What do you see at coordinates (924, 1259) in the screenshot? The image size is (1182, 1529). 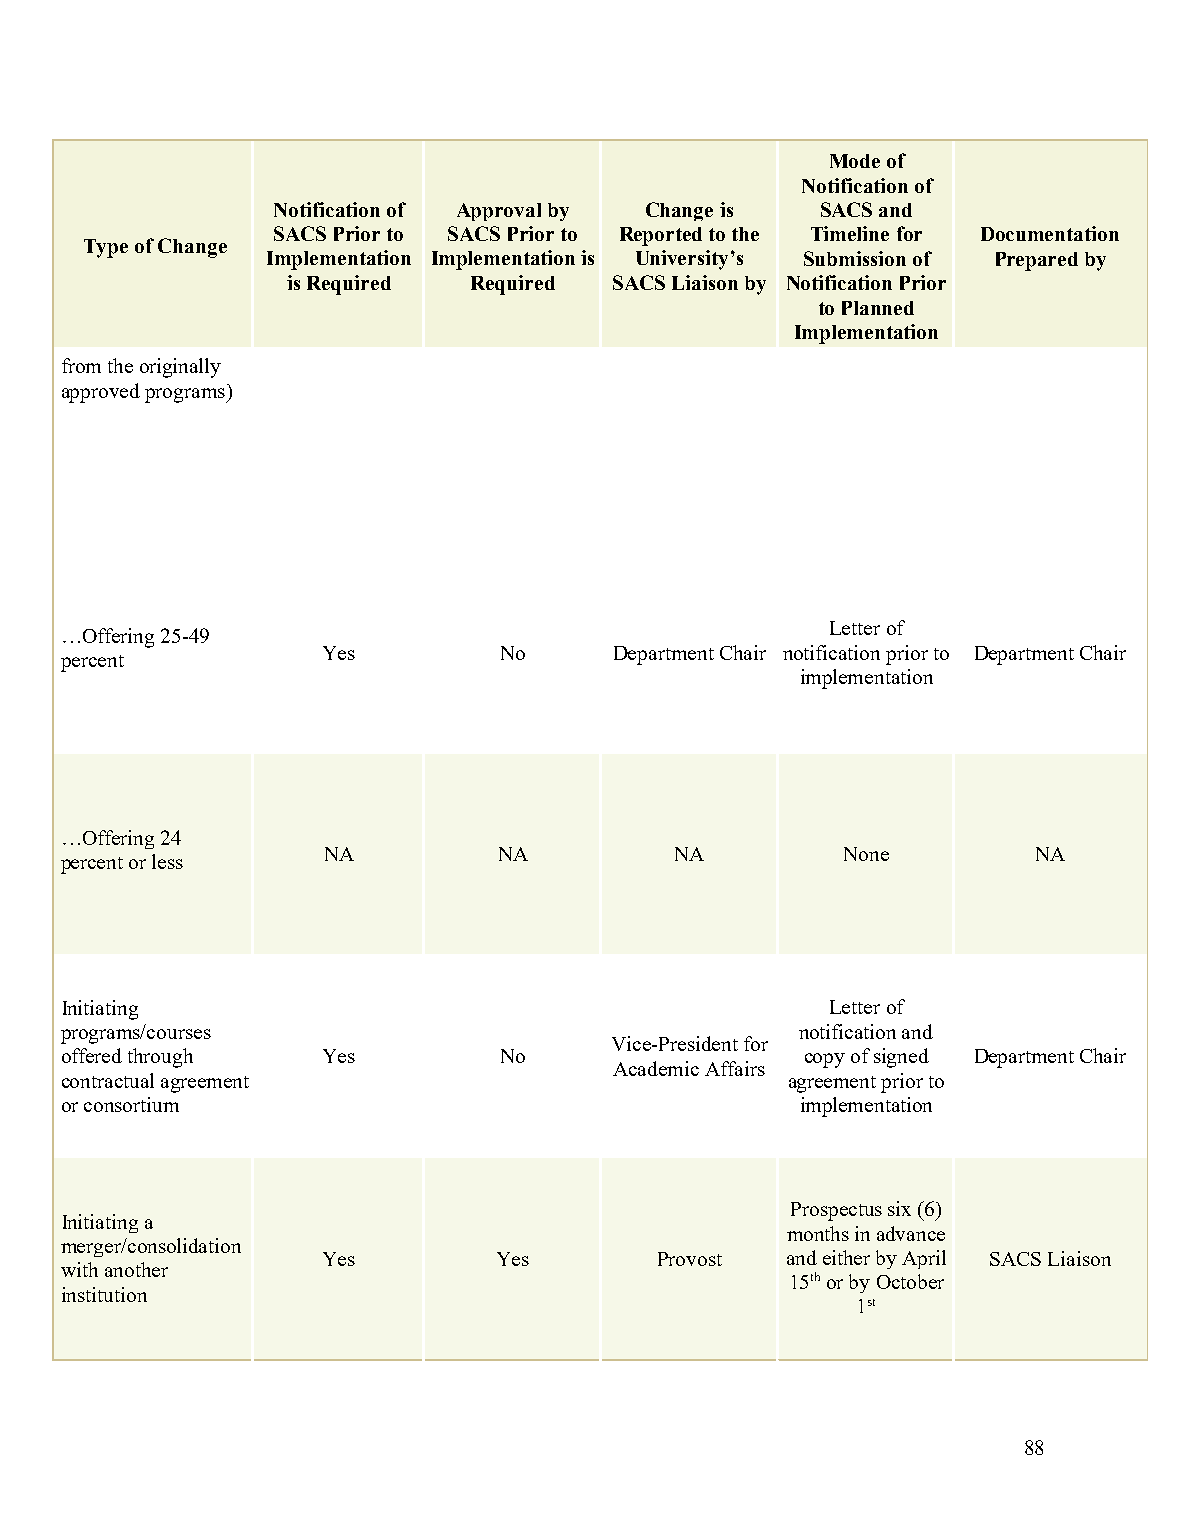 I see `April` at bounding box center [924, 1259].
